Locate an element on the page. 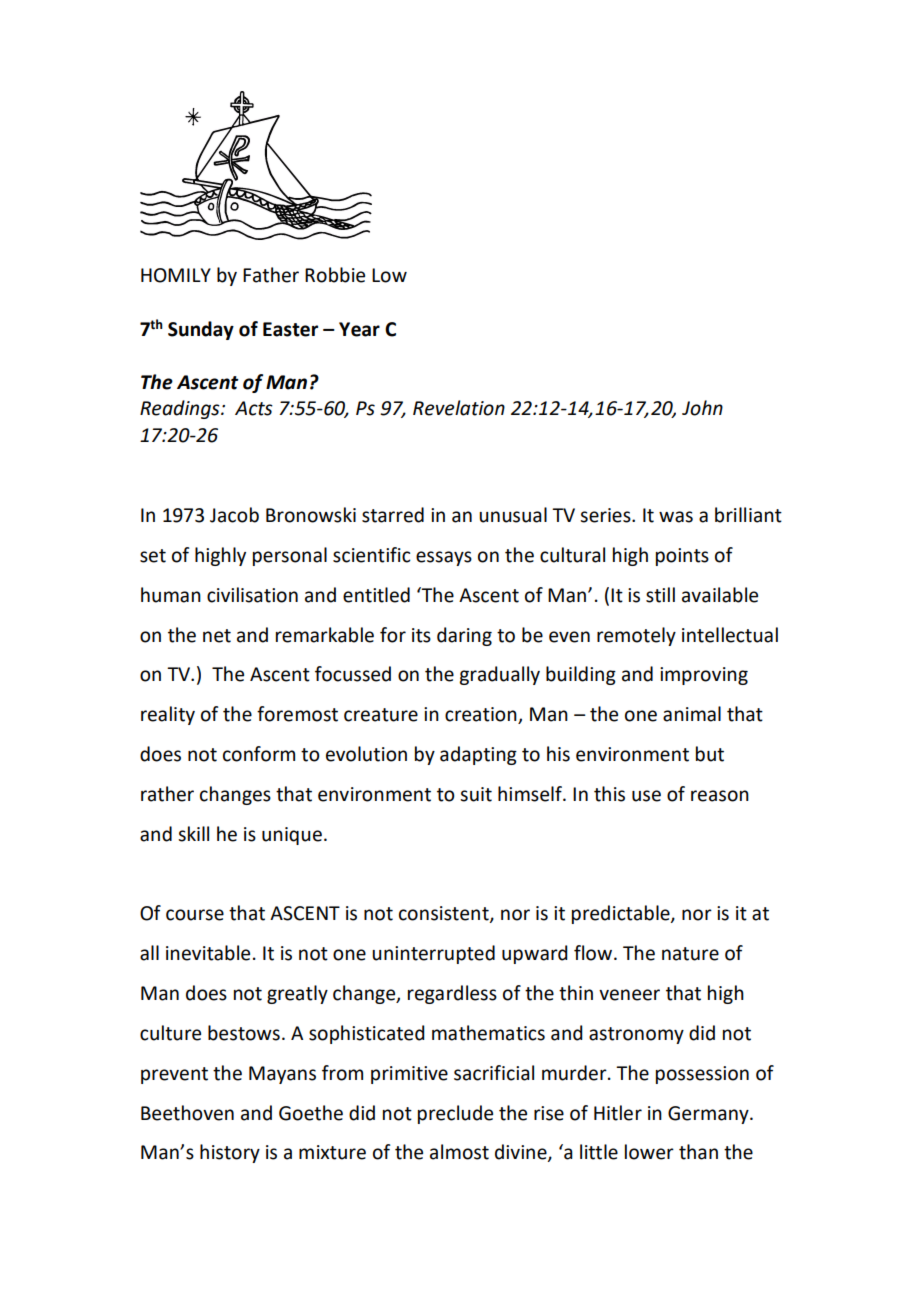 Image resolution: width=924 pixels, height=1308 pixels. Sunday is located at coordinates (201, 330).
